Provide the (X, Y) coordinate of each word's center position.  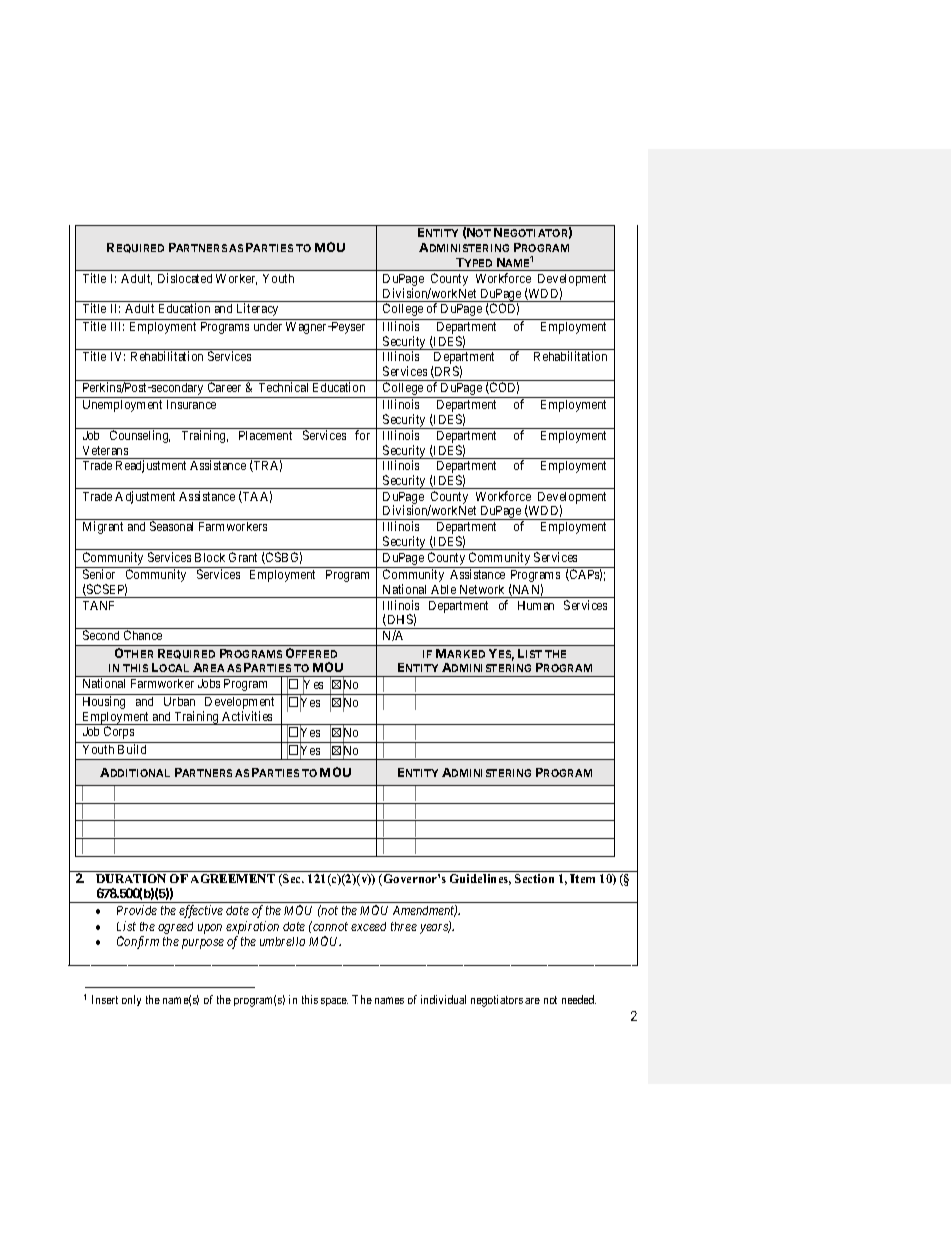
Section (534, 878)
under (268, 326)
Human (536, 605)
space (334, 1002)
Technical (283, 387)
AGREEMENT (233, 878)
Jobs (209, 683)
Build (132, 749)
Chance (143, 635)
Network (482, 589)
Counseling (140, 436)
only (131, 1000)
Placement (265, 435)
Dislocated (185, 278)
